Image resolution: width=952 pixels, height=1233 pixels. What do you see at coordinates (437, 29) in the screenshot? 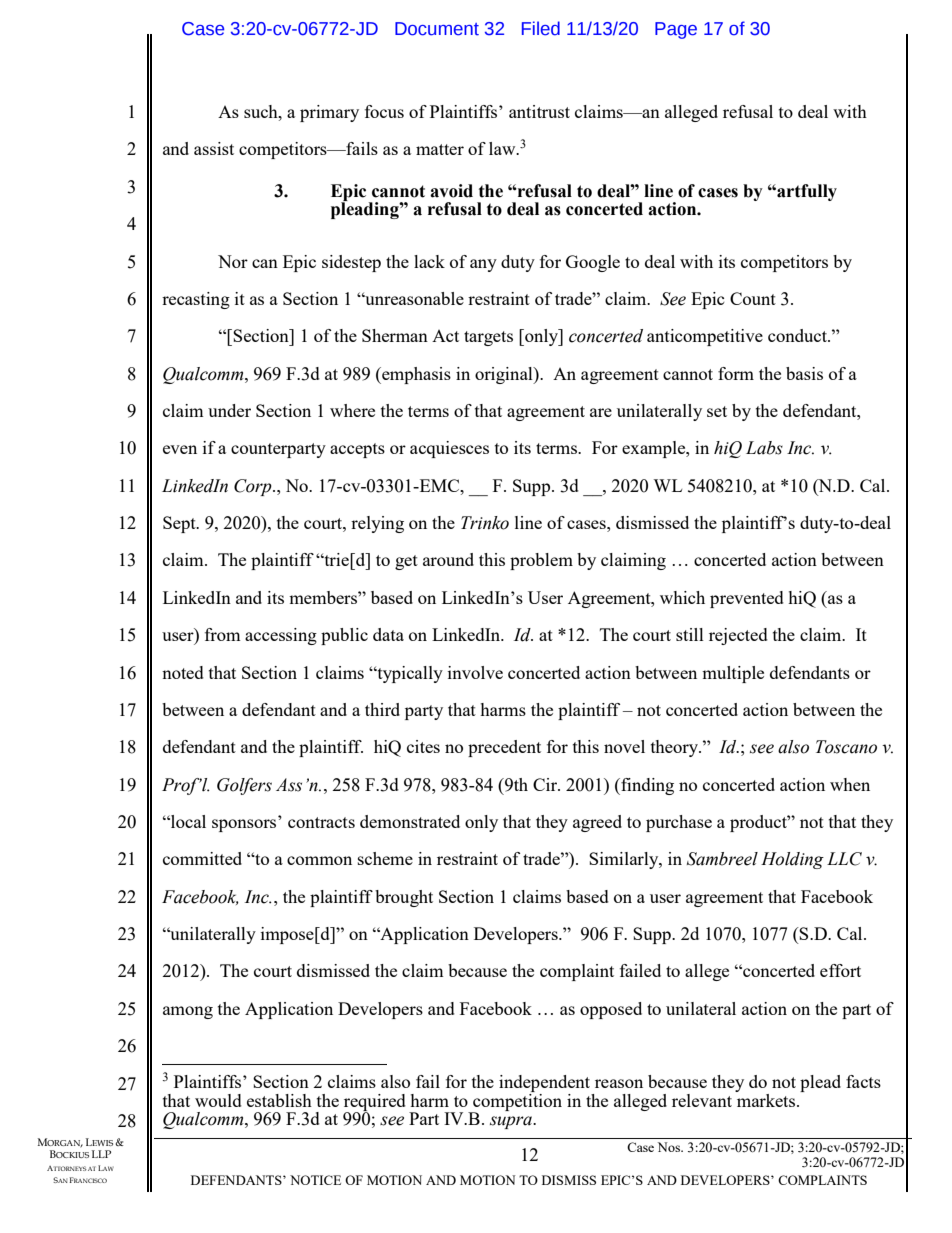
I see `Document` at bounding box center [437, 29].
